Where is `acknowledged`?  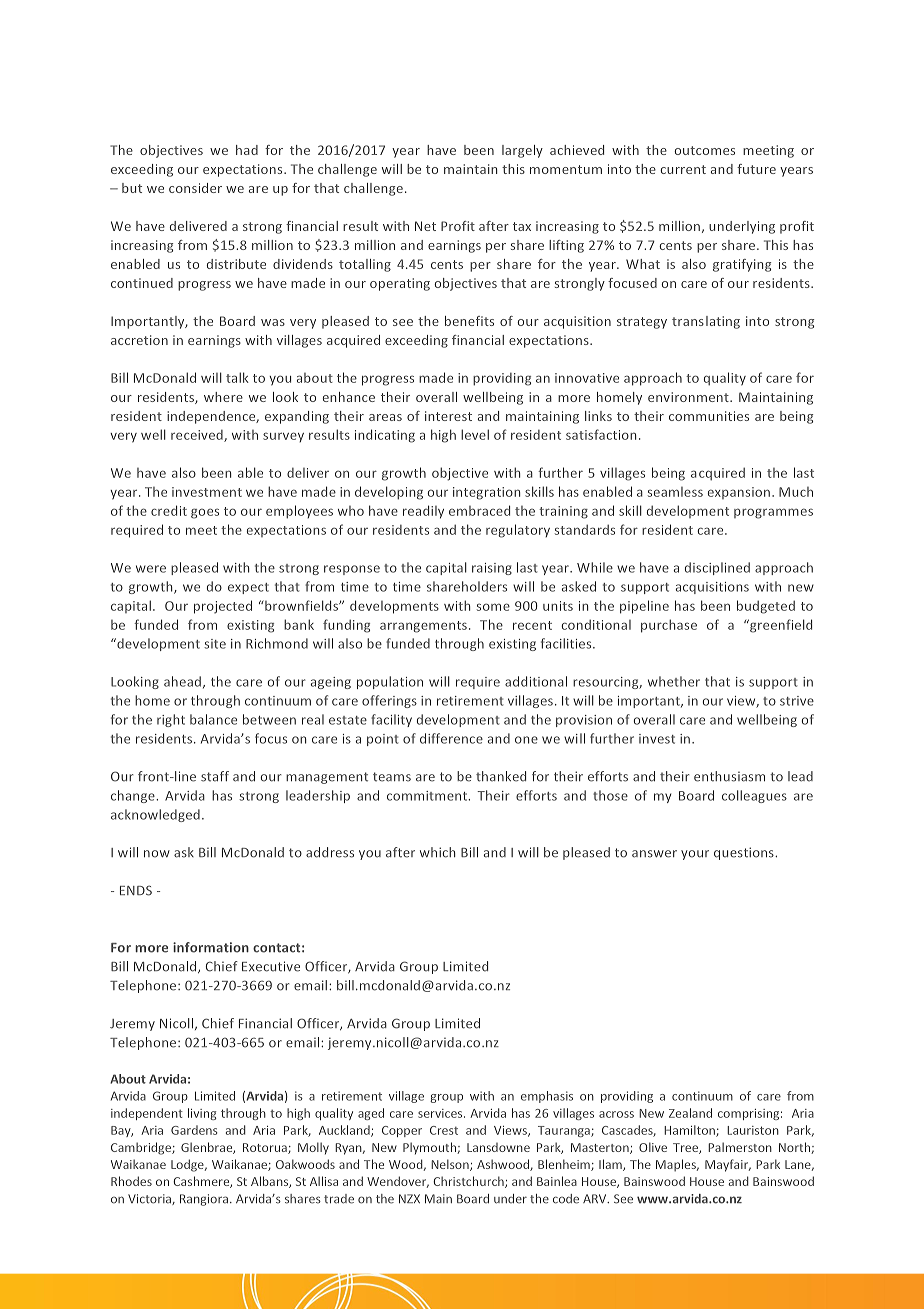 acknowledged is located at coordinates (155, 815).
